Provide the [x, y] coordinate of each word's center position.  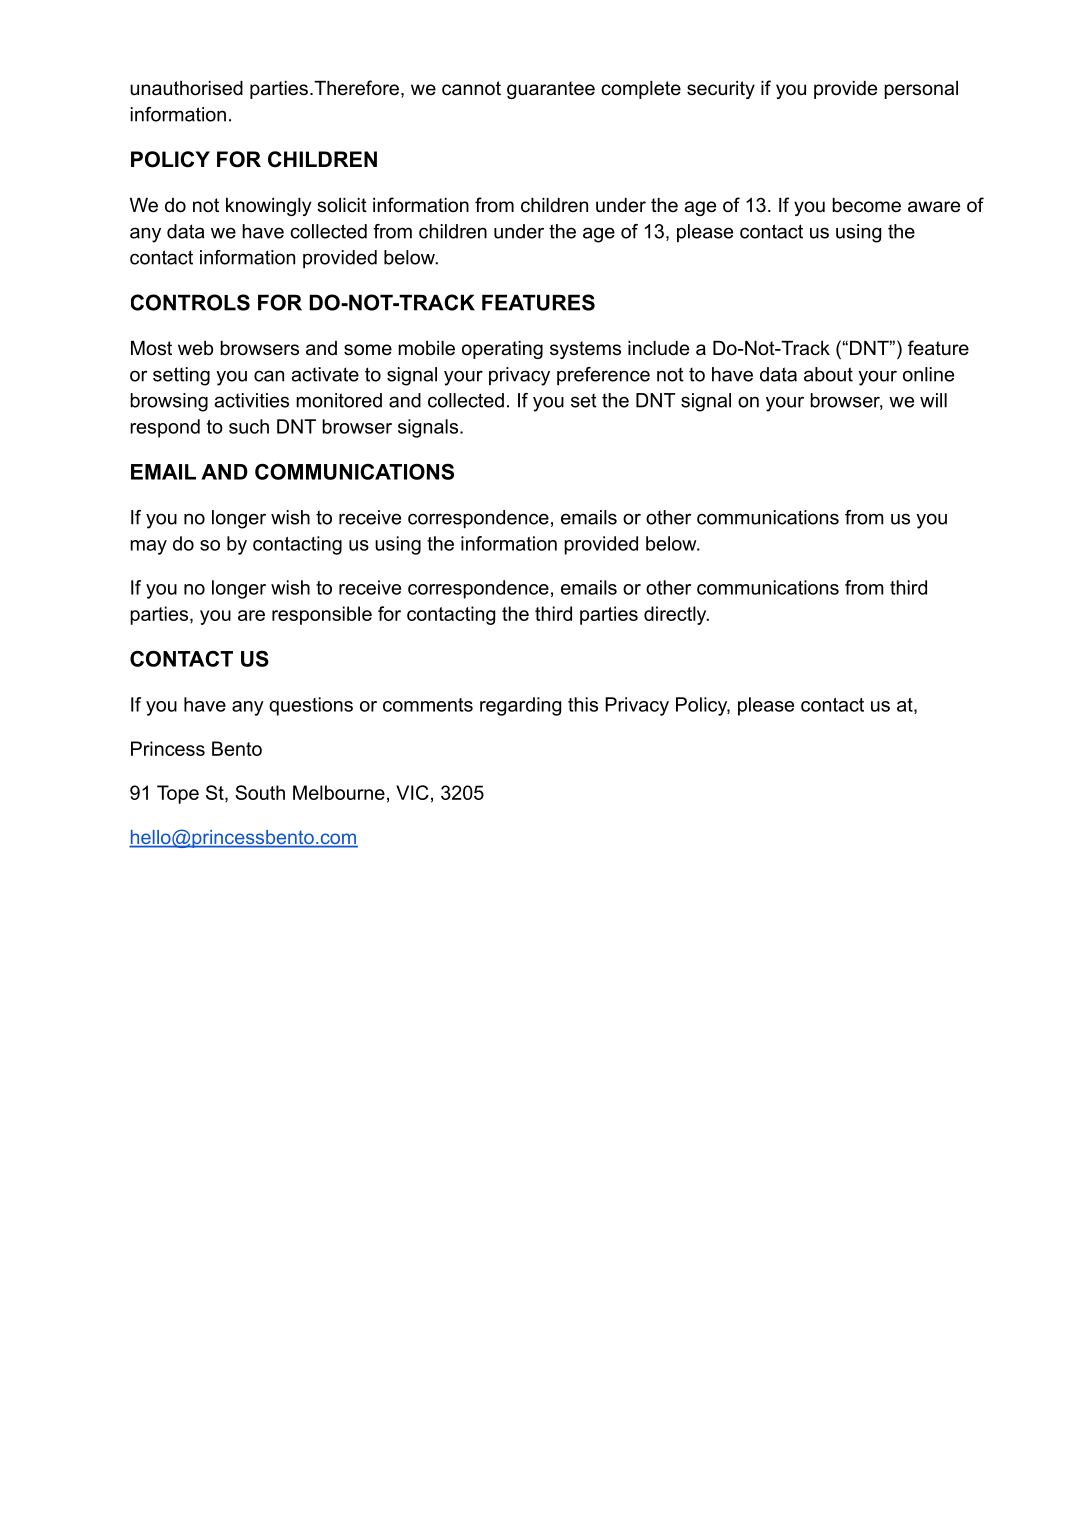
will [933, 400]
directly [676, 615]
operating [502, 350]
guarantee [551, 90]
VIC [412, 792]
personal [921, 90]
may [148, 547]
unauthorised [186, 88]
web [195, 348]
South [260, 792]
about [828, 374]
